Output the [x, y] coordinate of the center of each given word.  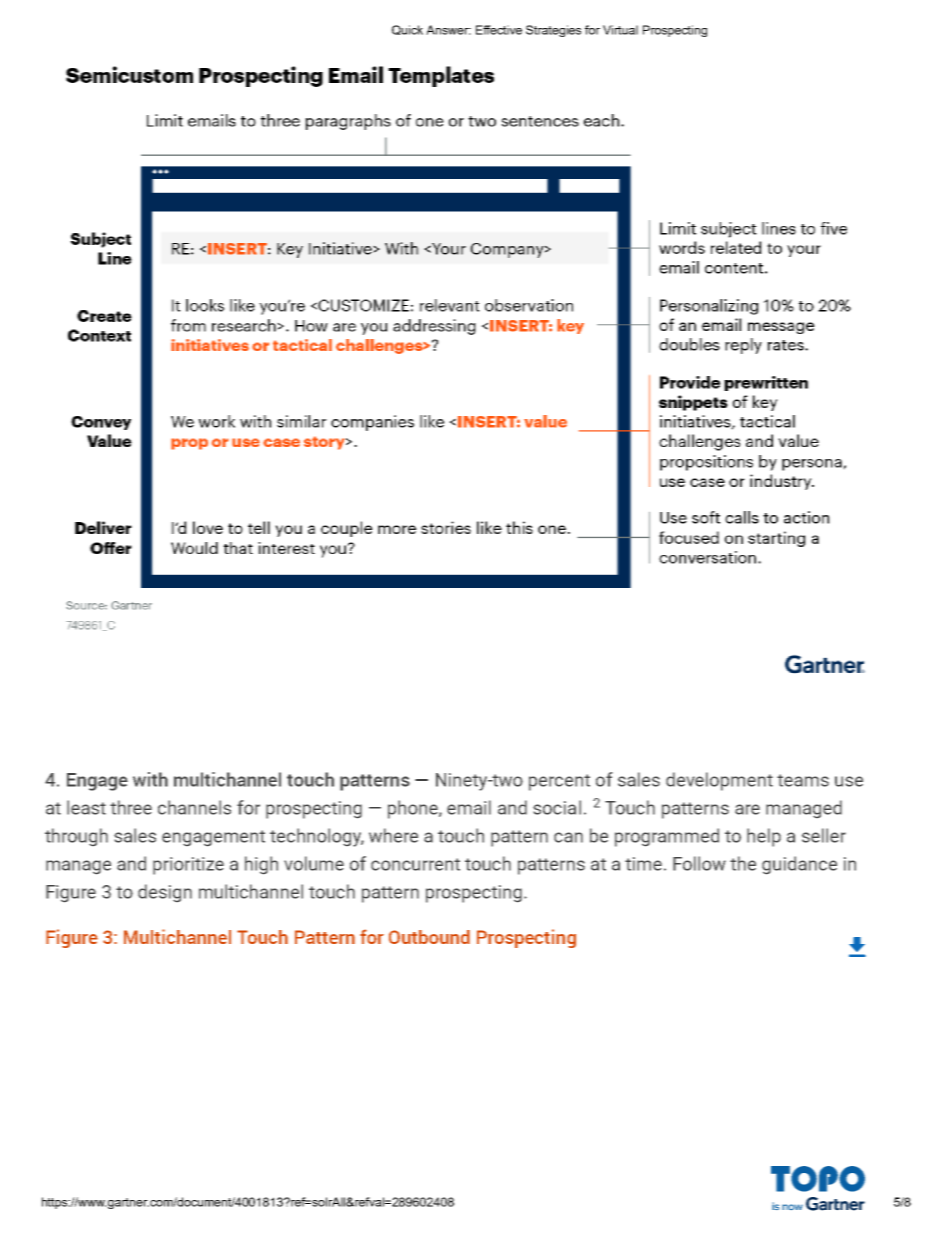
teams [803, 780]
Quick [407, 30]
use [849, 781]
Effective [499, 30]
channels [194, 807]
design [165, 893]
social [557, 807]
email [469, 807]
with [150, 779]
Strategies [553, 31]
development [719, 781]
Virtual [620, 30]
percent [559, 782]
